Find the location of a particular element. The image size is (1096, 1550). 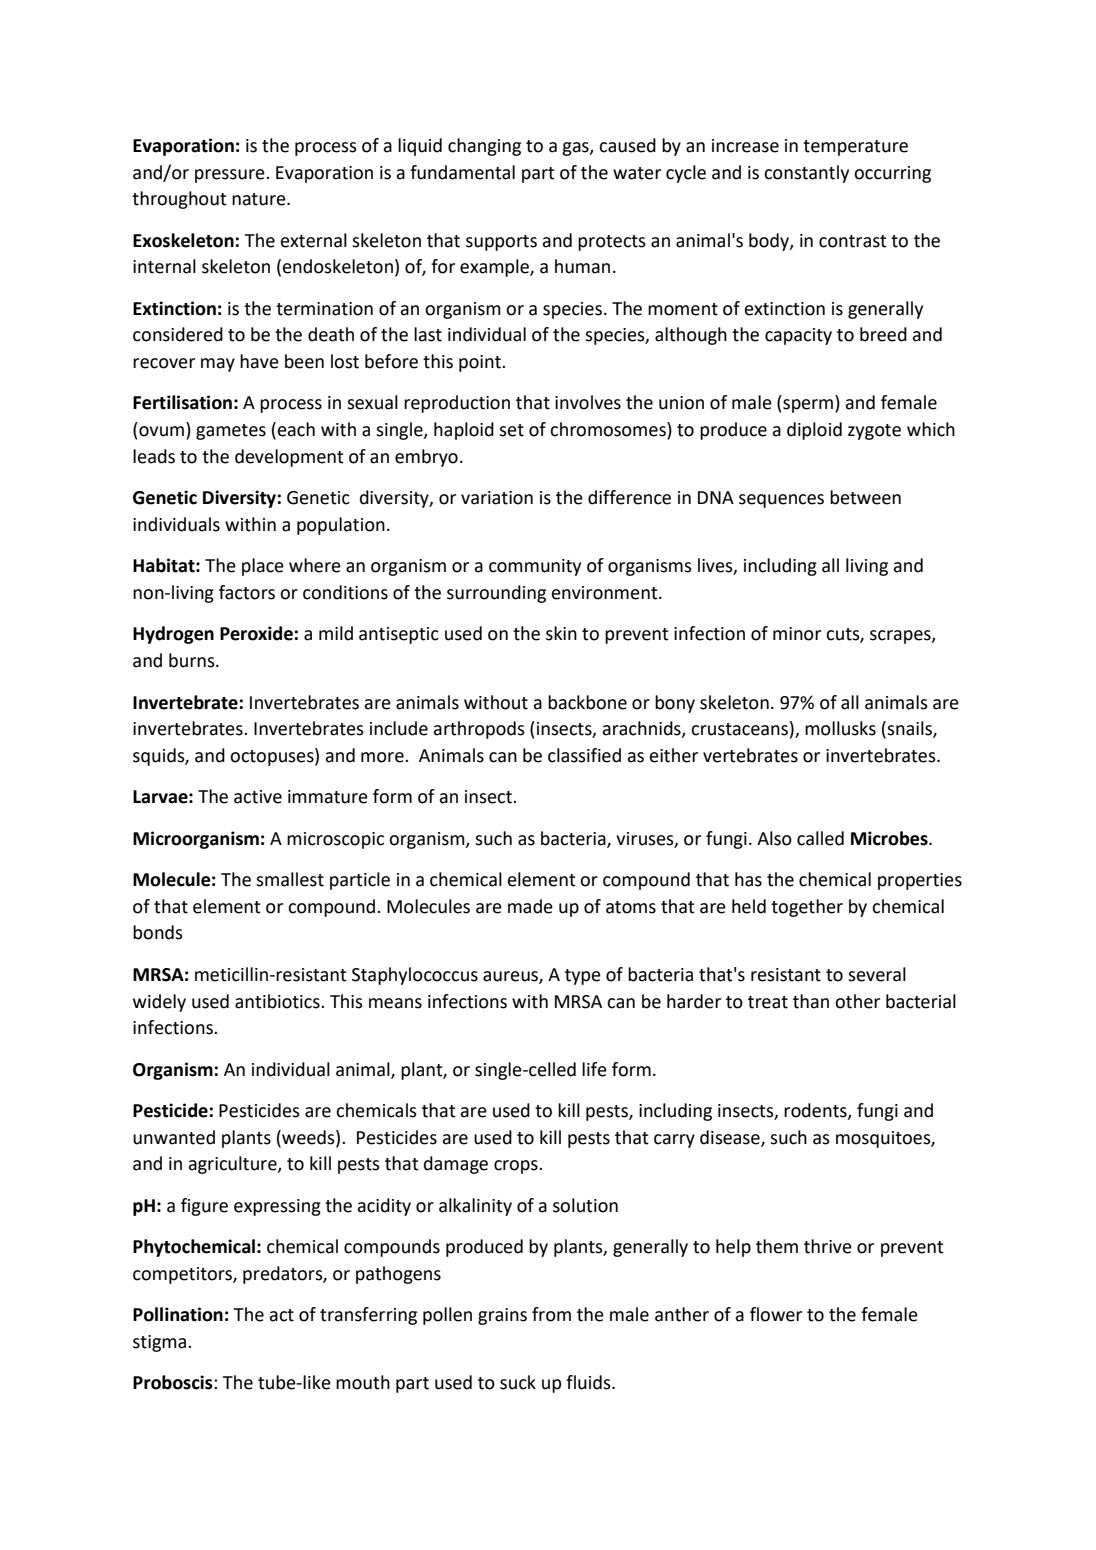

antibiotics is located at coordinates (278, 1001).
